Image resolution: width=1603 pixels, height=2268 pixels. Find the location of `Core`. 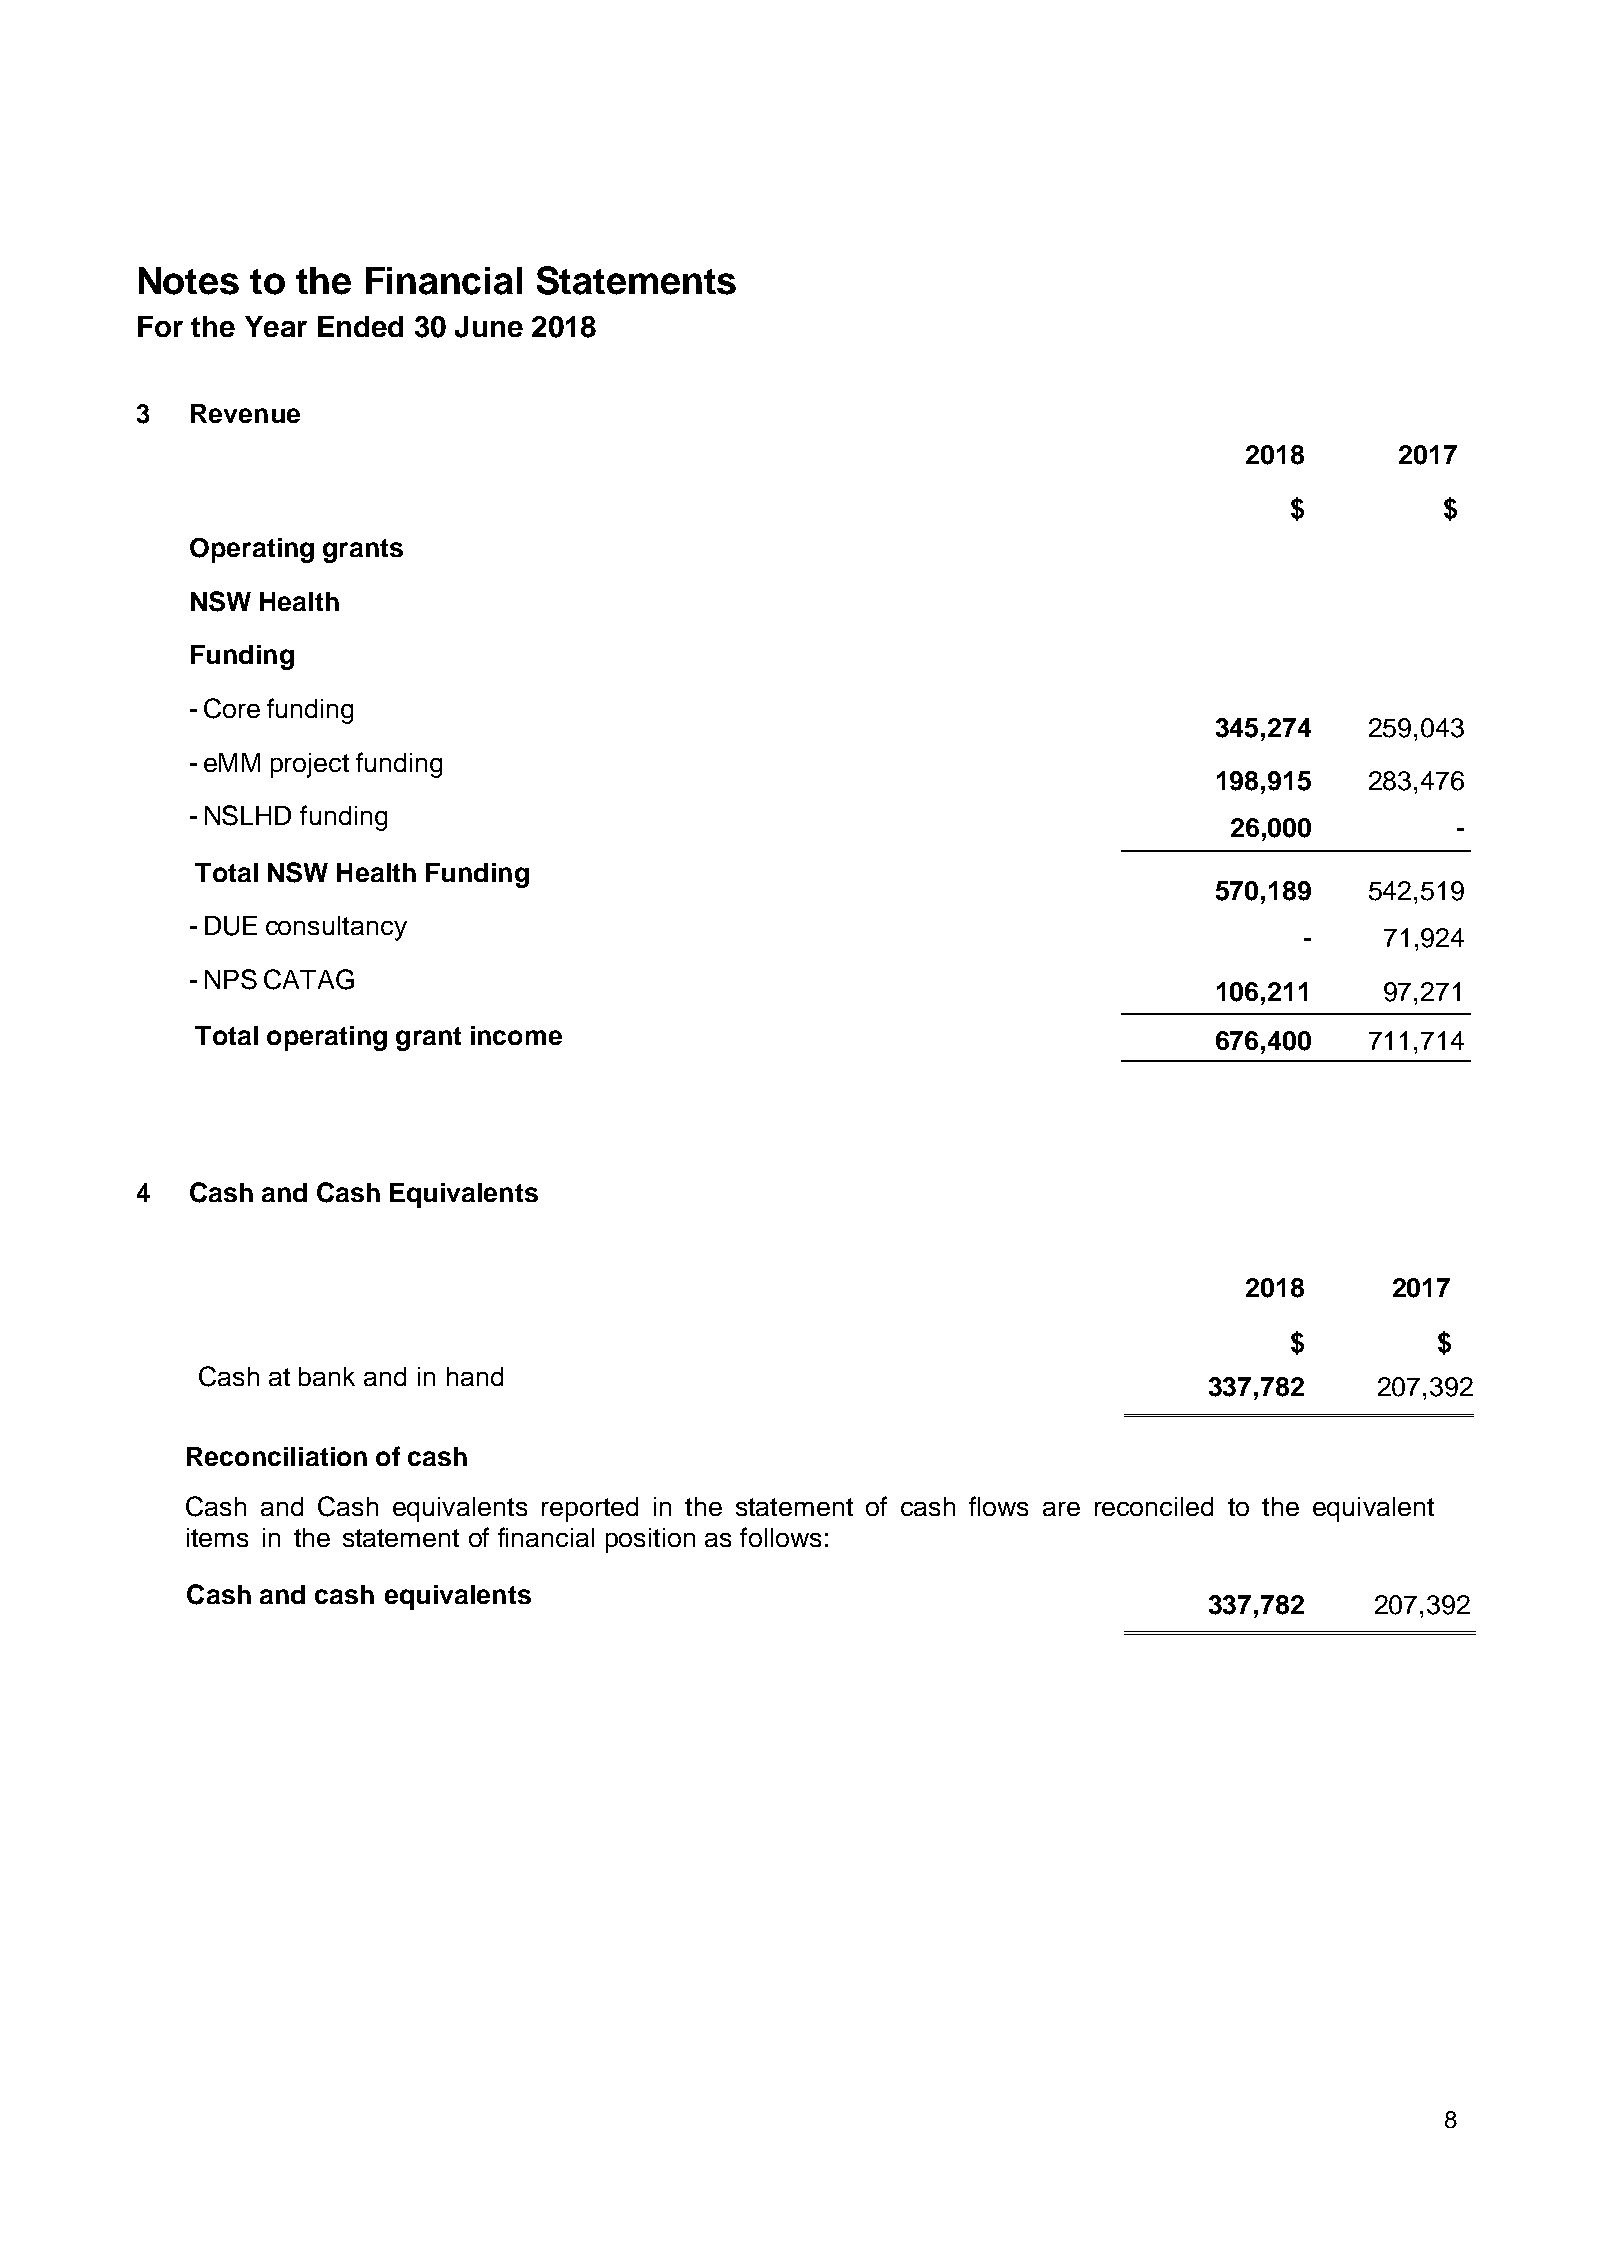

Core is located at coordinates (232, 708).
